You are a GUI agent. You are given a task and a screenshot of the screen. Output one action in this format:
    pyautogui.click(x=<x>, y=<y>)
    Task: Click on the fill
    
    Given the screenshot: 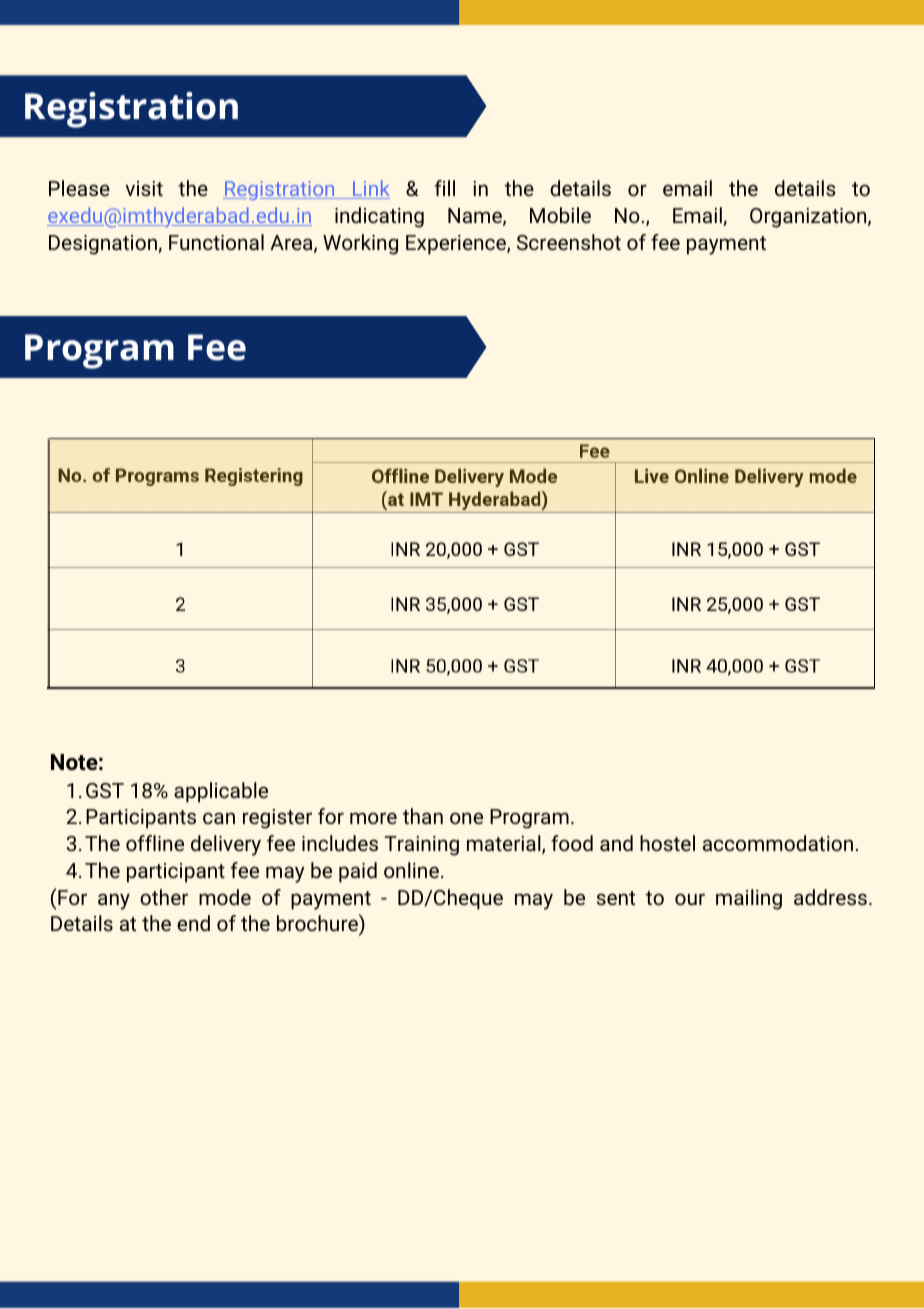 What is the action you would take?
    pyautogui.click(x=445, y=188)
